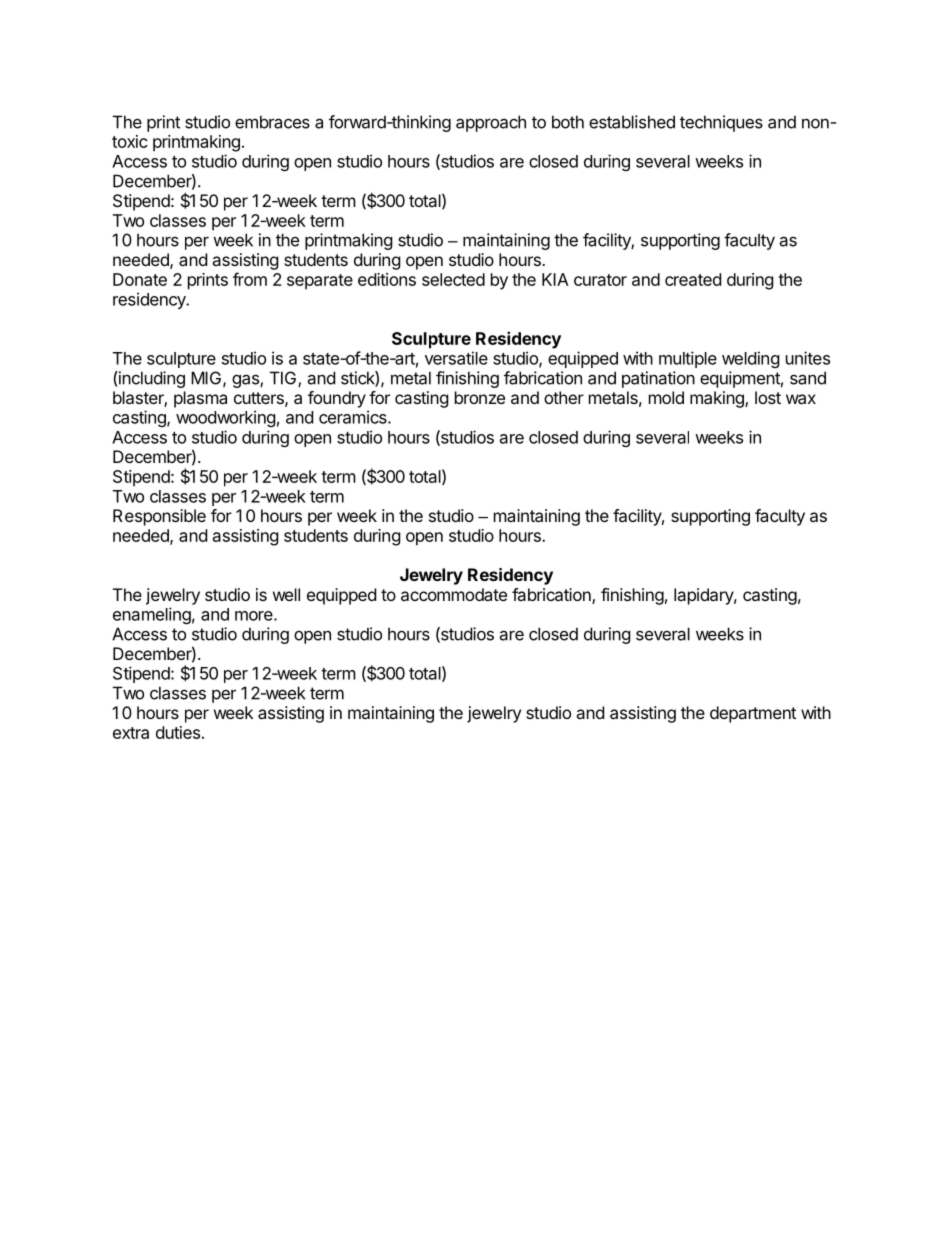 The image size is (952, 1233). I want to click on approach, so click(491, 123).
